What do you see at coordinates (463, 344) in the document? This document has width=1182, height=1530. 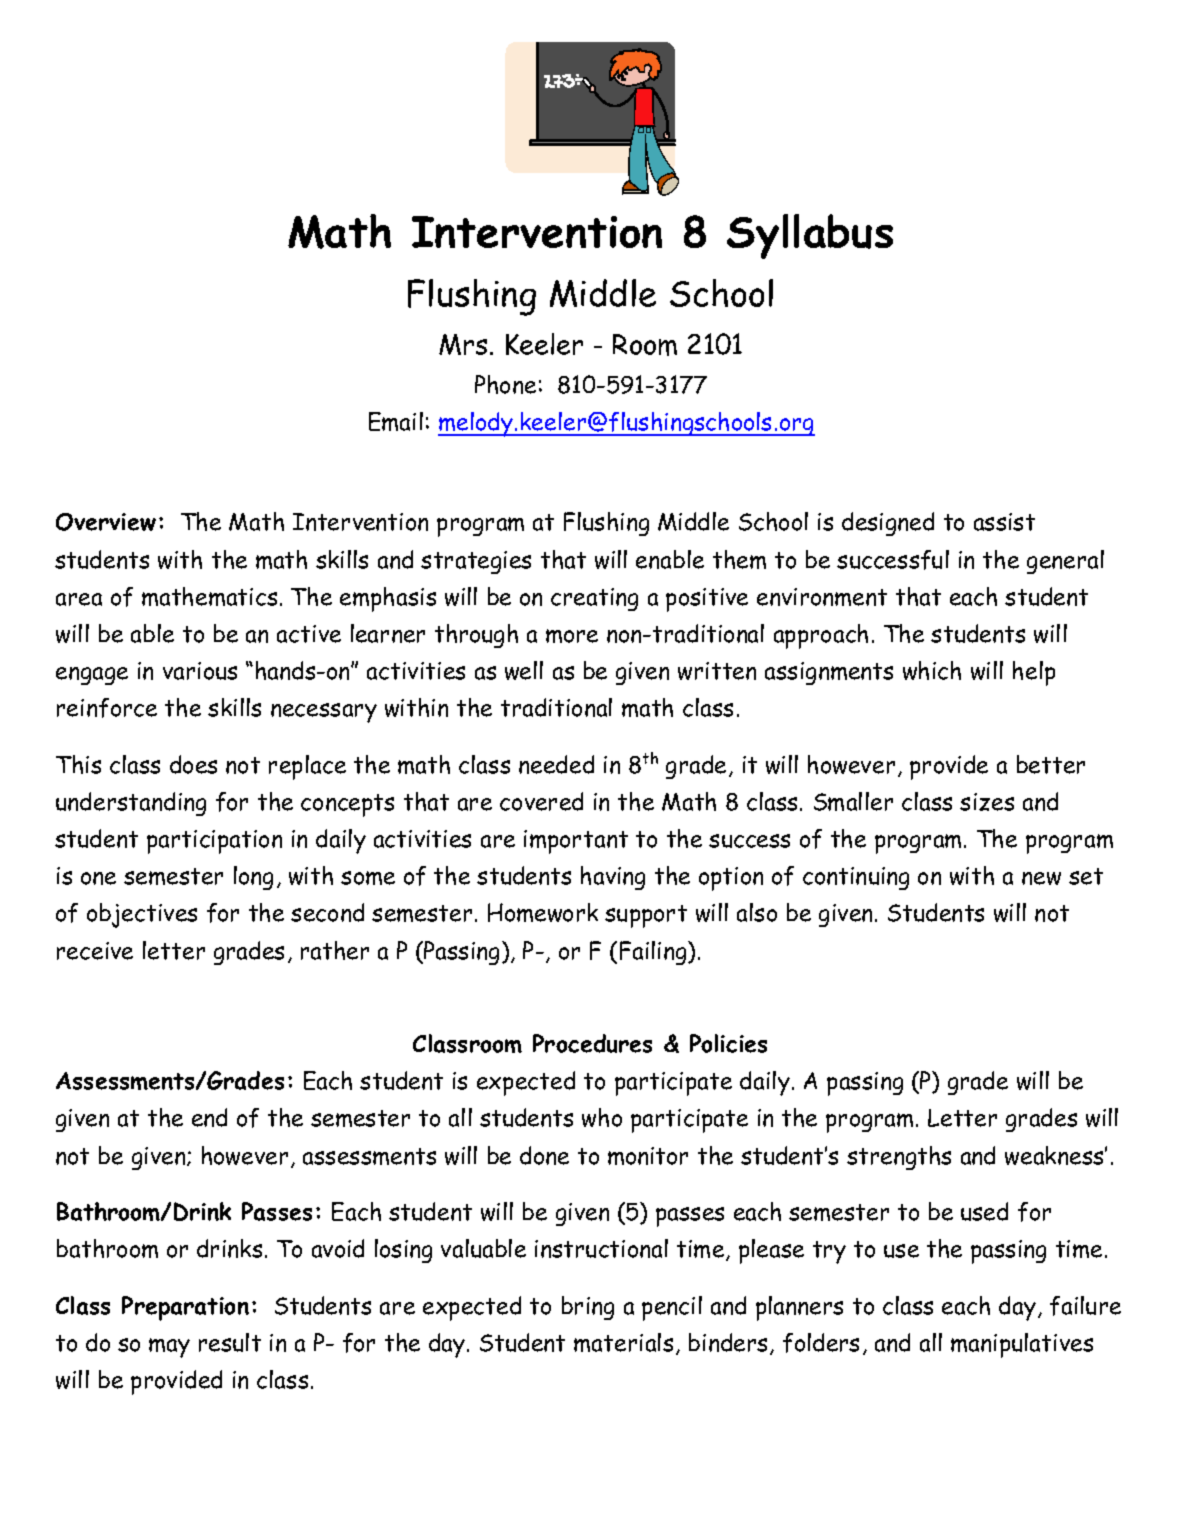 I see `Mrs` at bounding box center [463, 344].
